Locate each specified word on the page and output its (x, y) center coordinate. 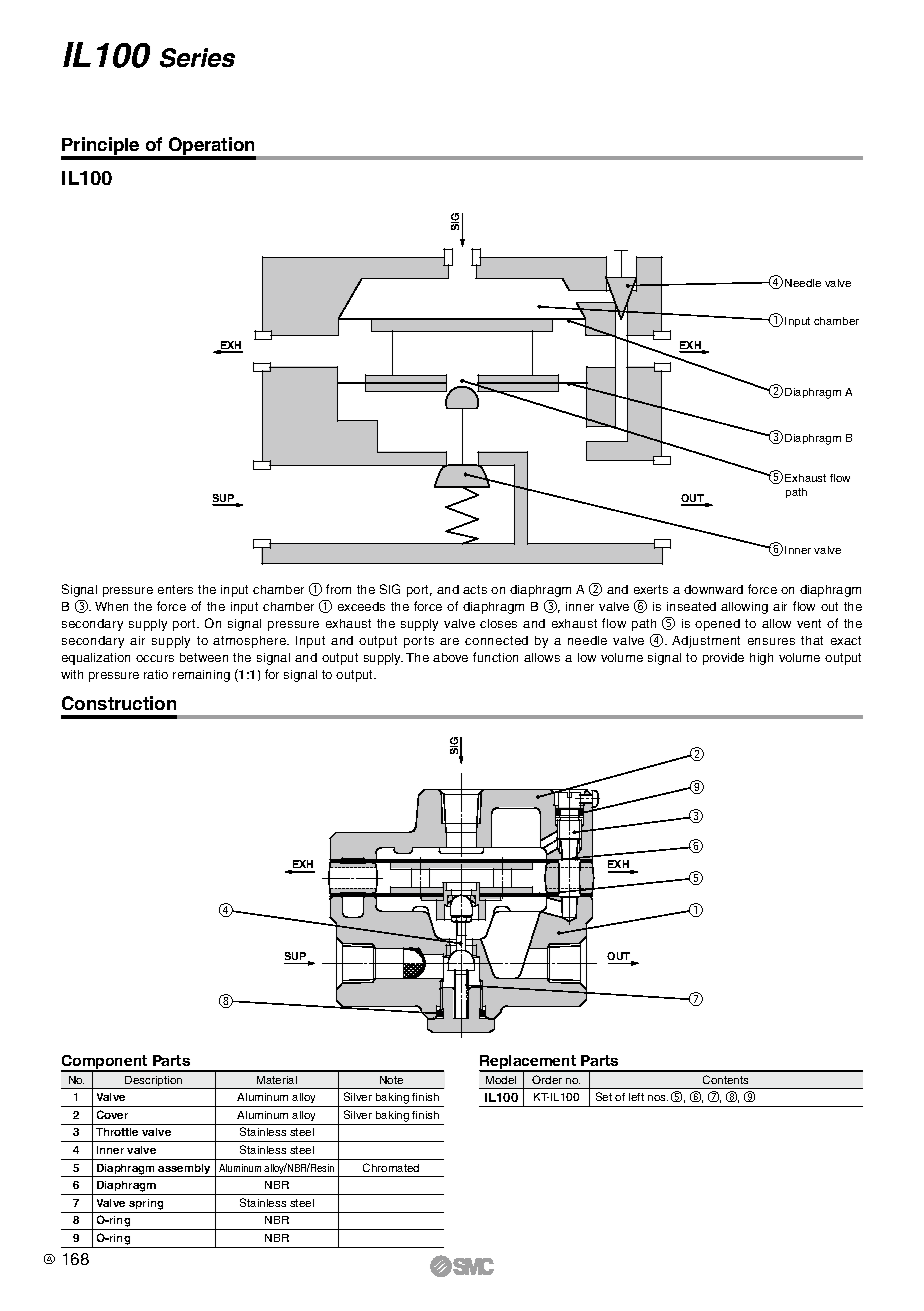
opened (717, 625)
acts (475, 589)
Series (197, 58)
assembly (185, 1170)
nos (658, 1098)
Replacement (528, 1063)
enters (175, 589)
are (449, 641)
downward (713, 589)
